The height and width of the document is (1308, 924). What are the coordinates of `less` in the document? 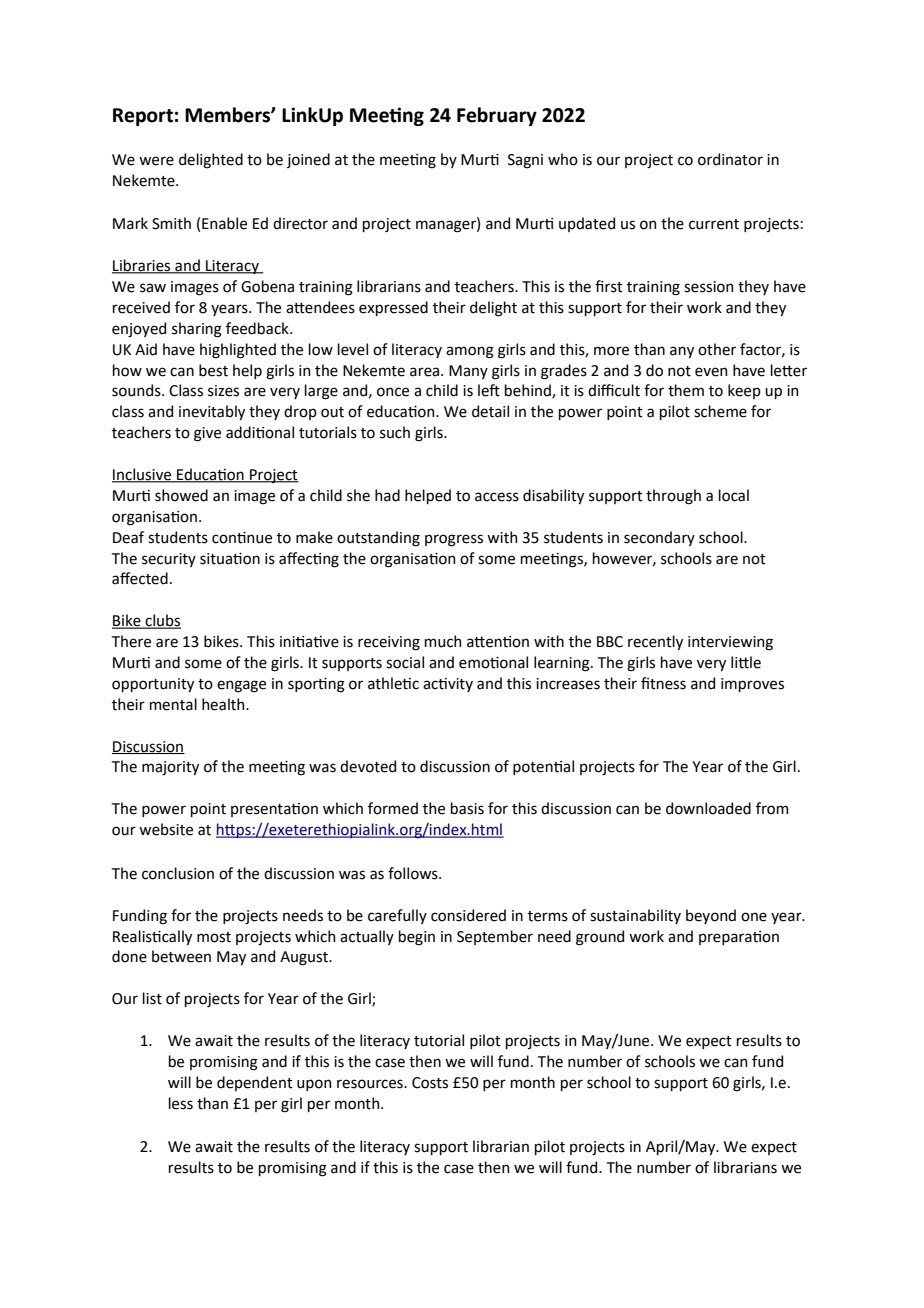 It's located at (181, 1103).
